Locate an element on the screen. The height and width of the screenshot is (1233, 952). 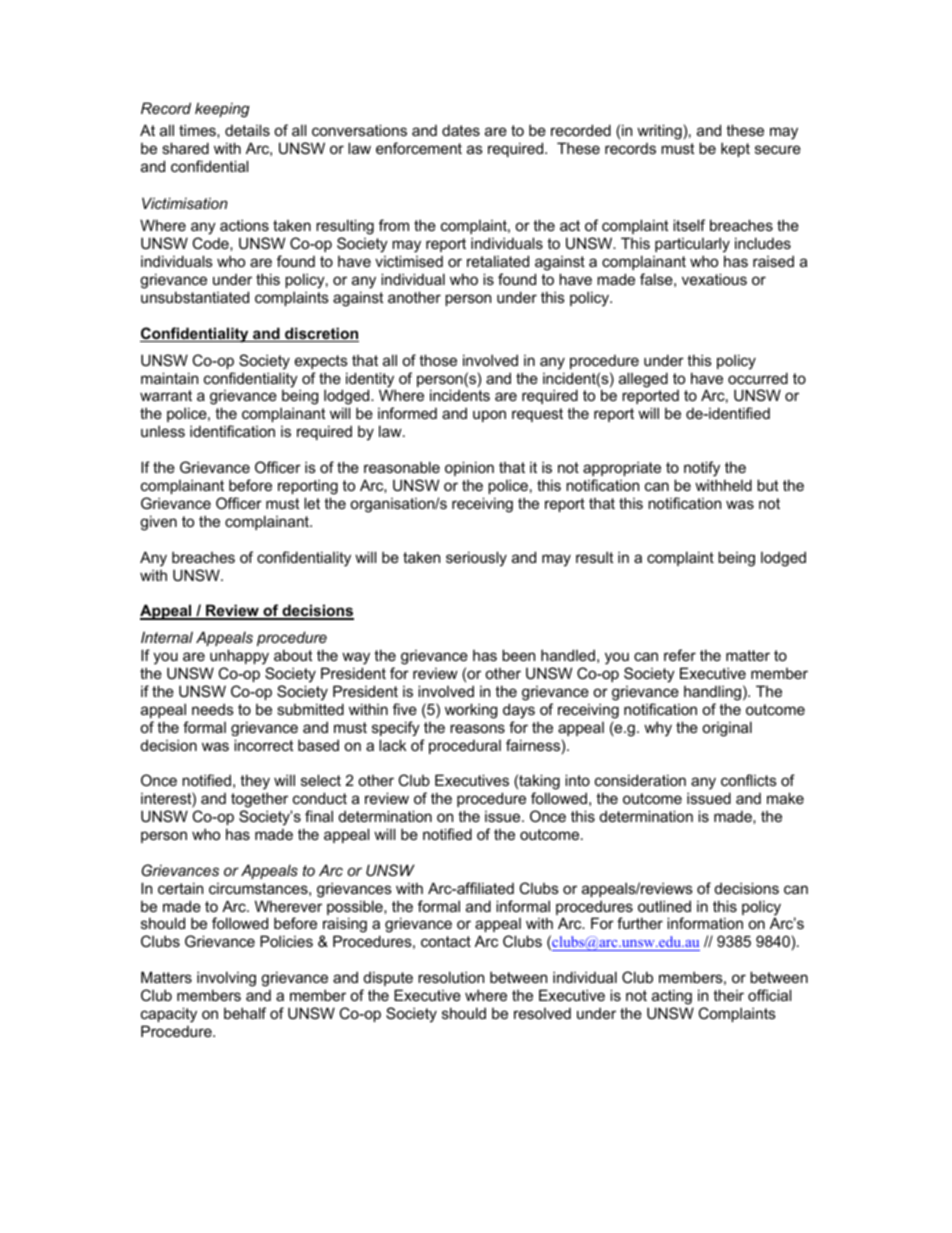
kept is located at coordinates (735, 149).
